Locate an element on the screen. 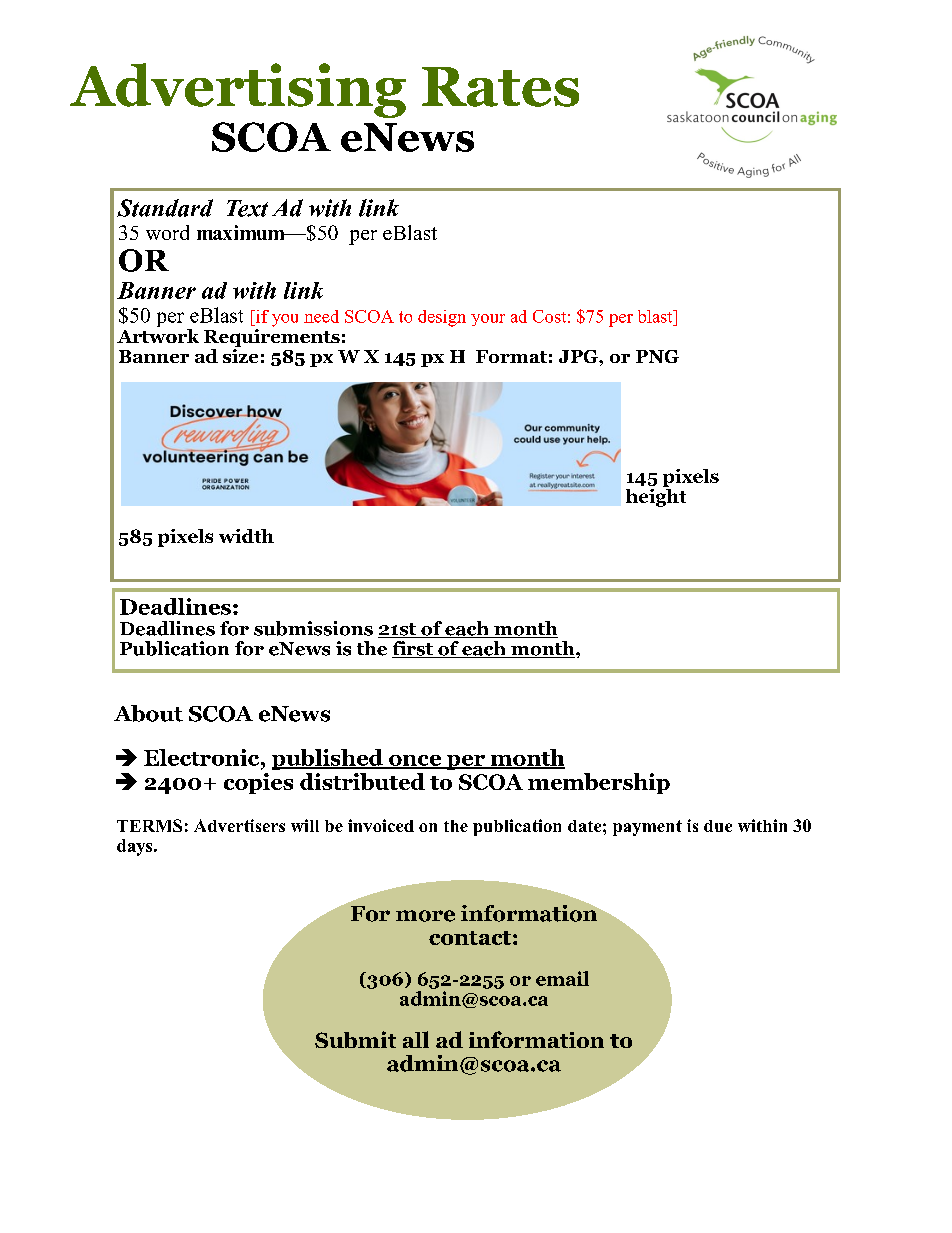 Image resolution: width=952 pixels, height=1233 pixels. PNG is located at coordinates (657, 356).
